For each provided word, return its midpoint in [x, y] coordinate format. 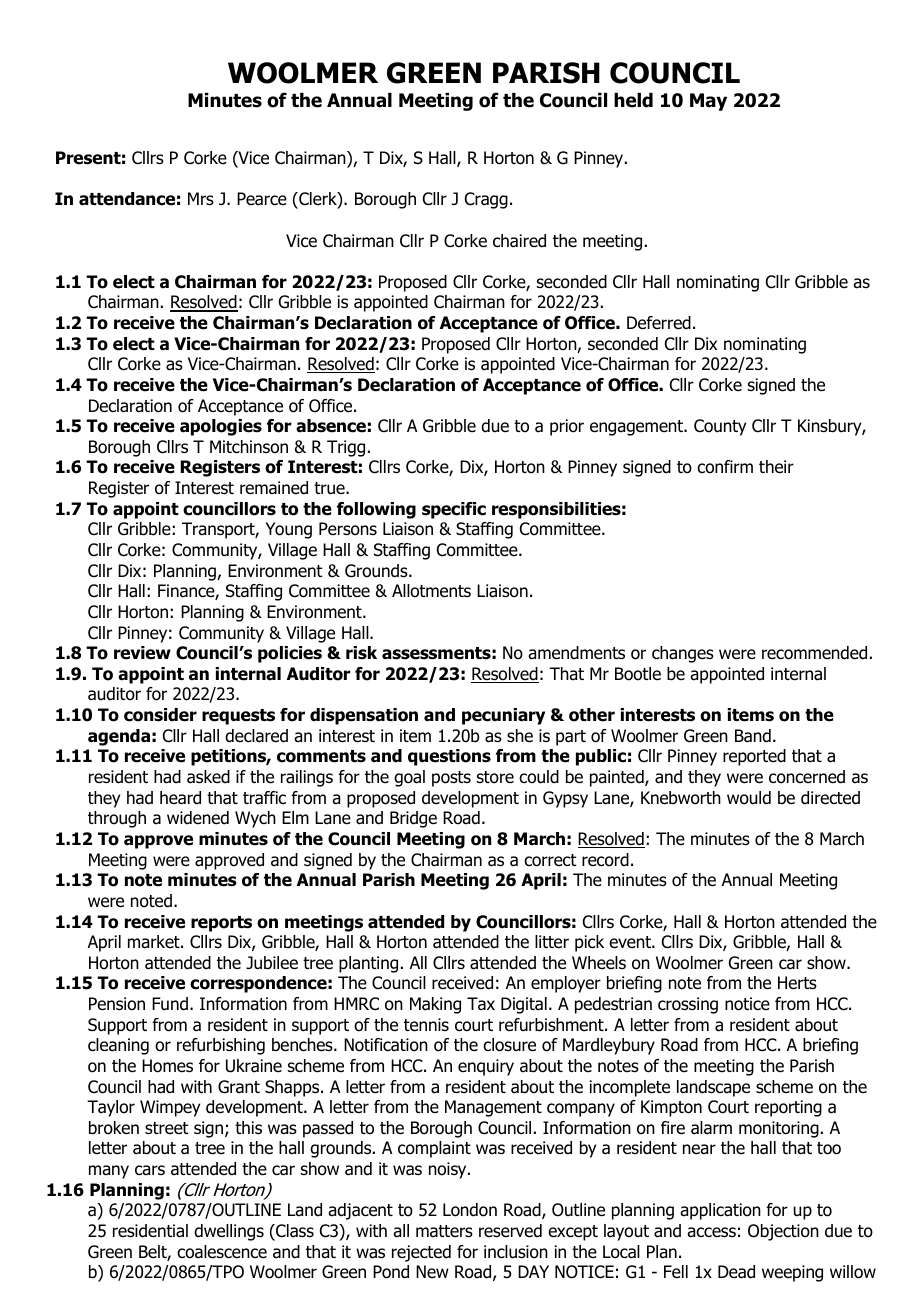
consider [160, 715]
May [708, 102]
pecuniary [503, 716]
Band [753, 736]
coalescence [222, 1252]
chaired [519, 241]
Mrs [201, 198]
